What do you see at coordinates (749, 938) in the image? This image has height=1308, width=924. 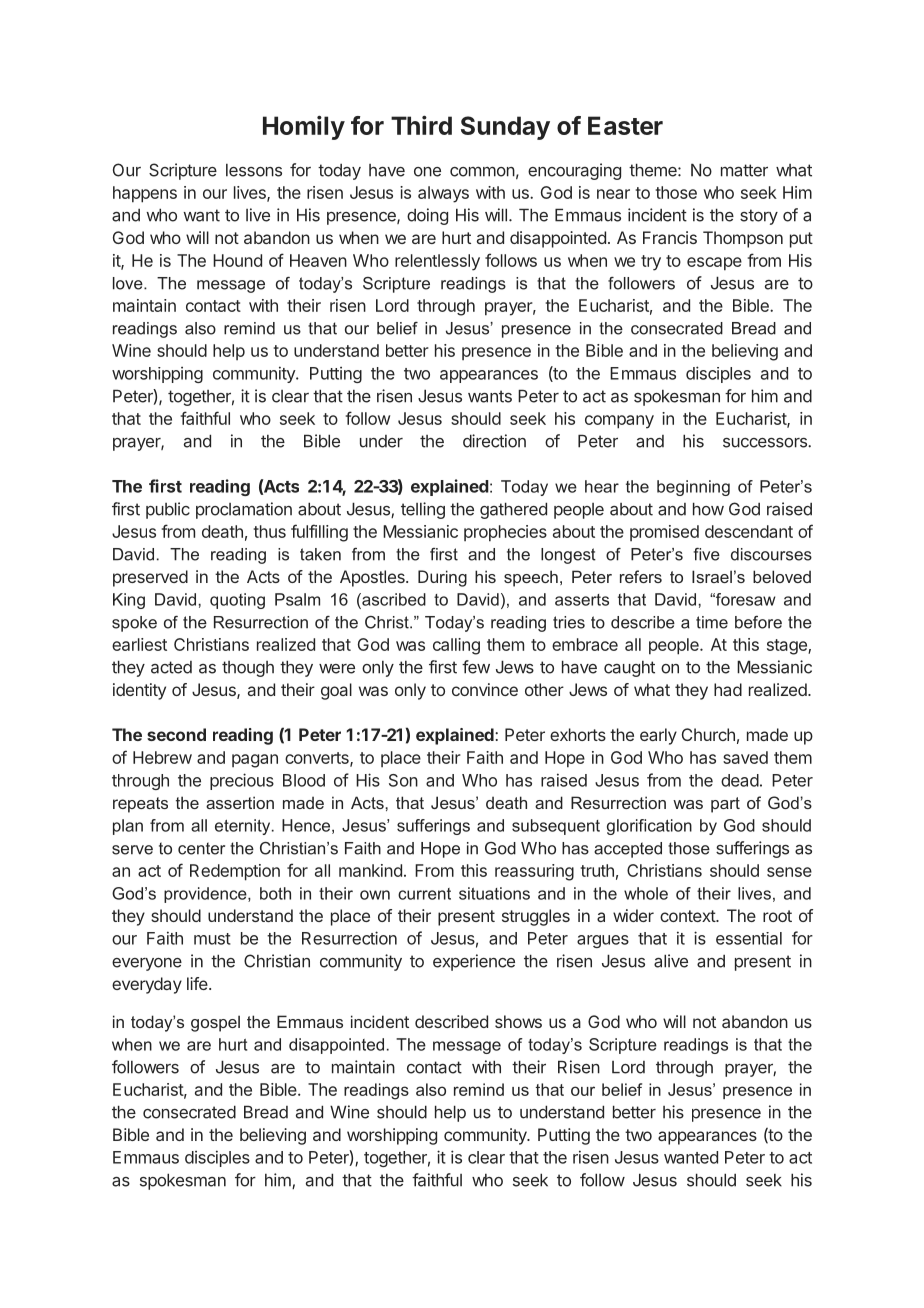 I see `essential` at bounding box center [749, 938].
